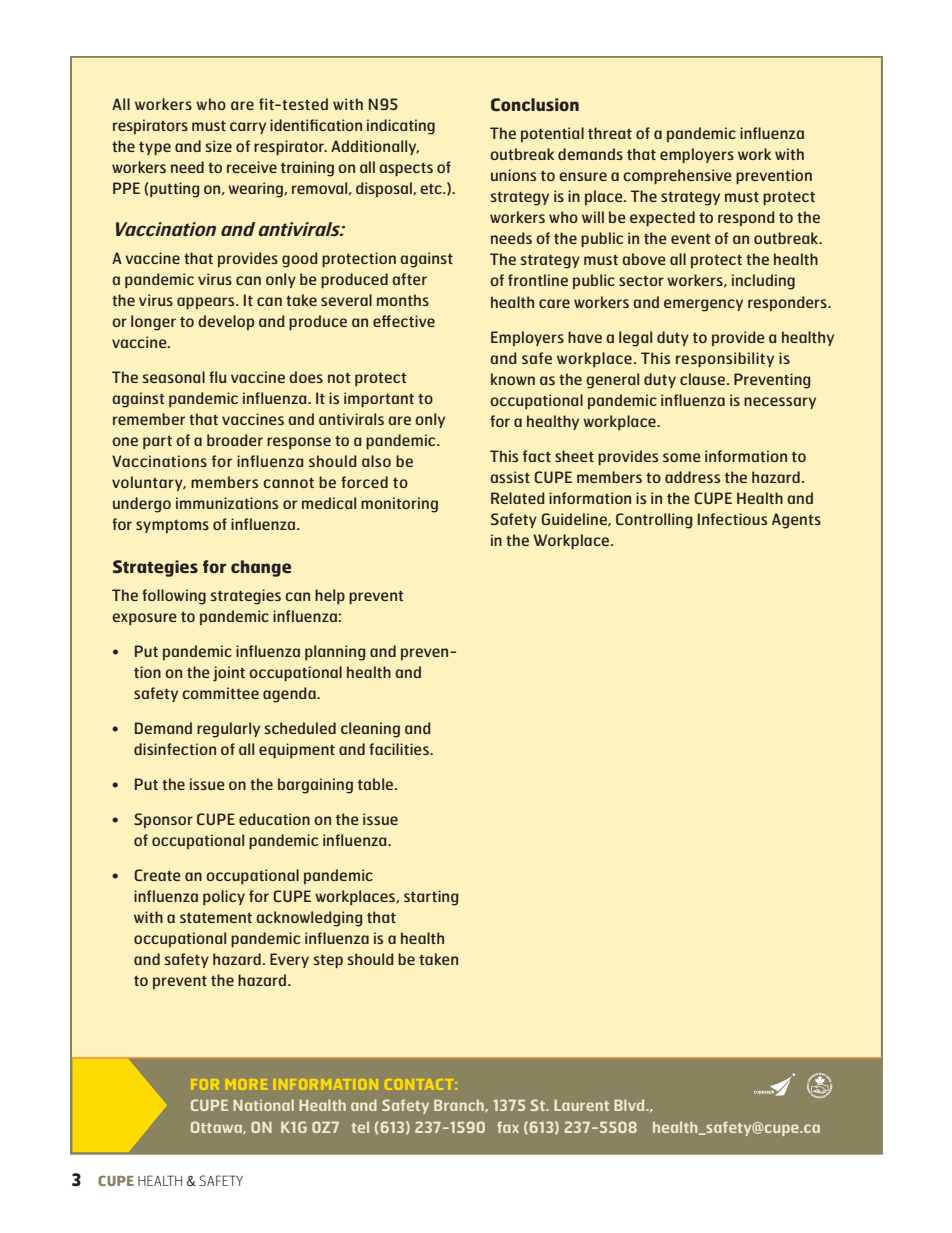  Describe the element at coordinates (330, 597) in the page. I see `help` at that location.
